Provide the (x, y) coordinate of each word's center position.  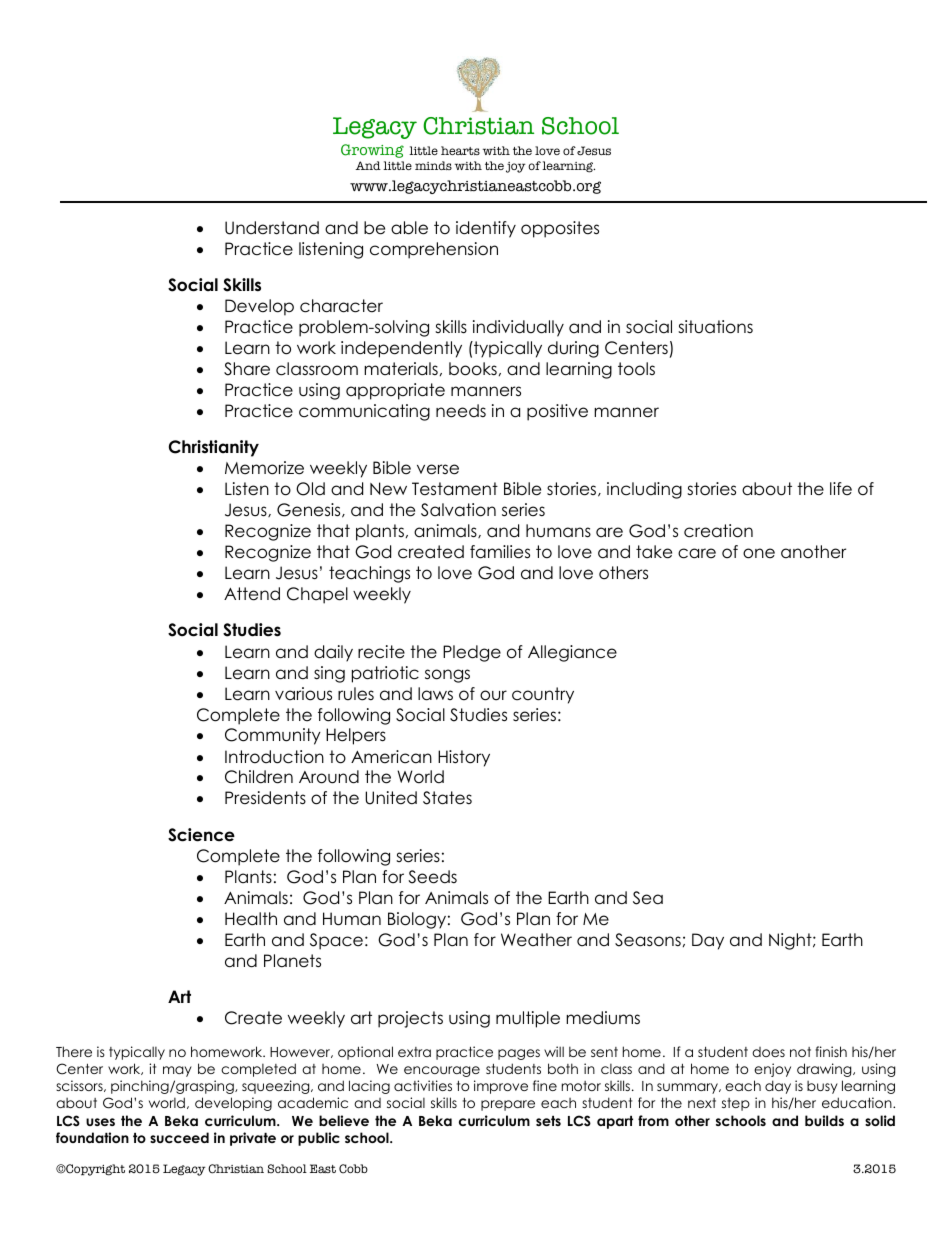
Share (247, 369)
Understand (272, 228)
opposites (560, 229)
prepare (508, 1105)
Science (201, 835)
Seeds (432, 877)
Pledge (472, 653)
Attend (252, 594)
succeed (179, 1137)
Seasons (648, 940)
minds (433, 165)
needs (461, 411)
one (759, 553)
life (841, 489)
